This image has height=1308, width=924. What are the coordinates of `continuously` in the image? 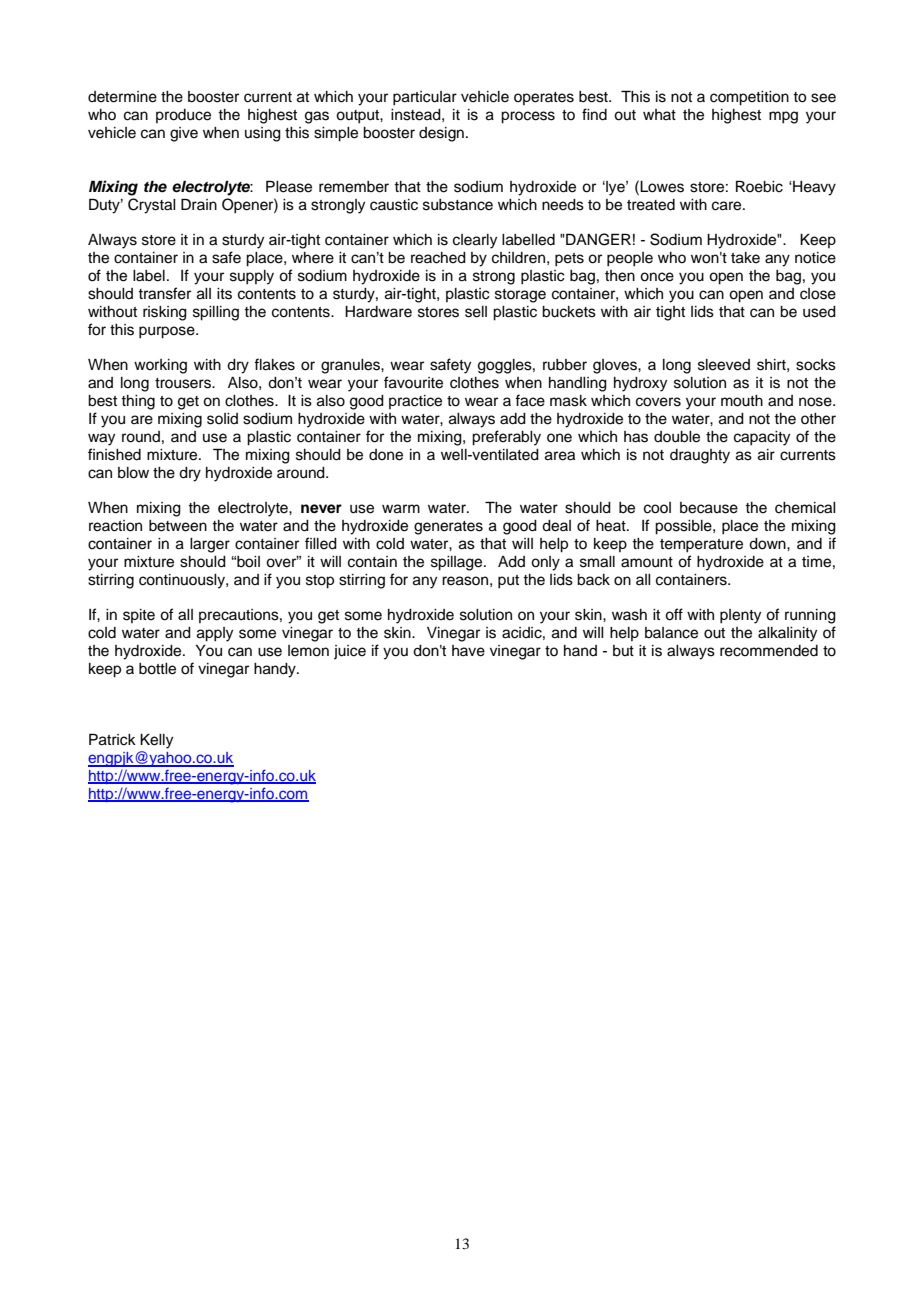 It's located at (183, 581).
